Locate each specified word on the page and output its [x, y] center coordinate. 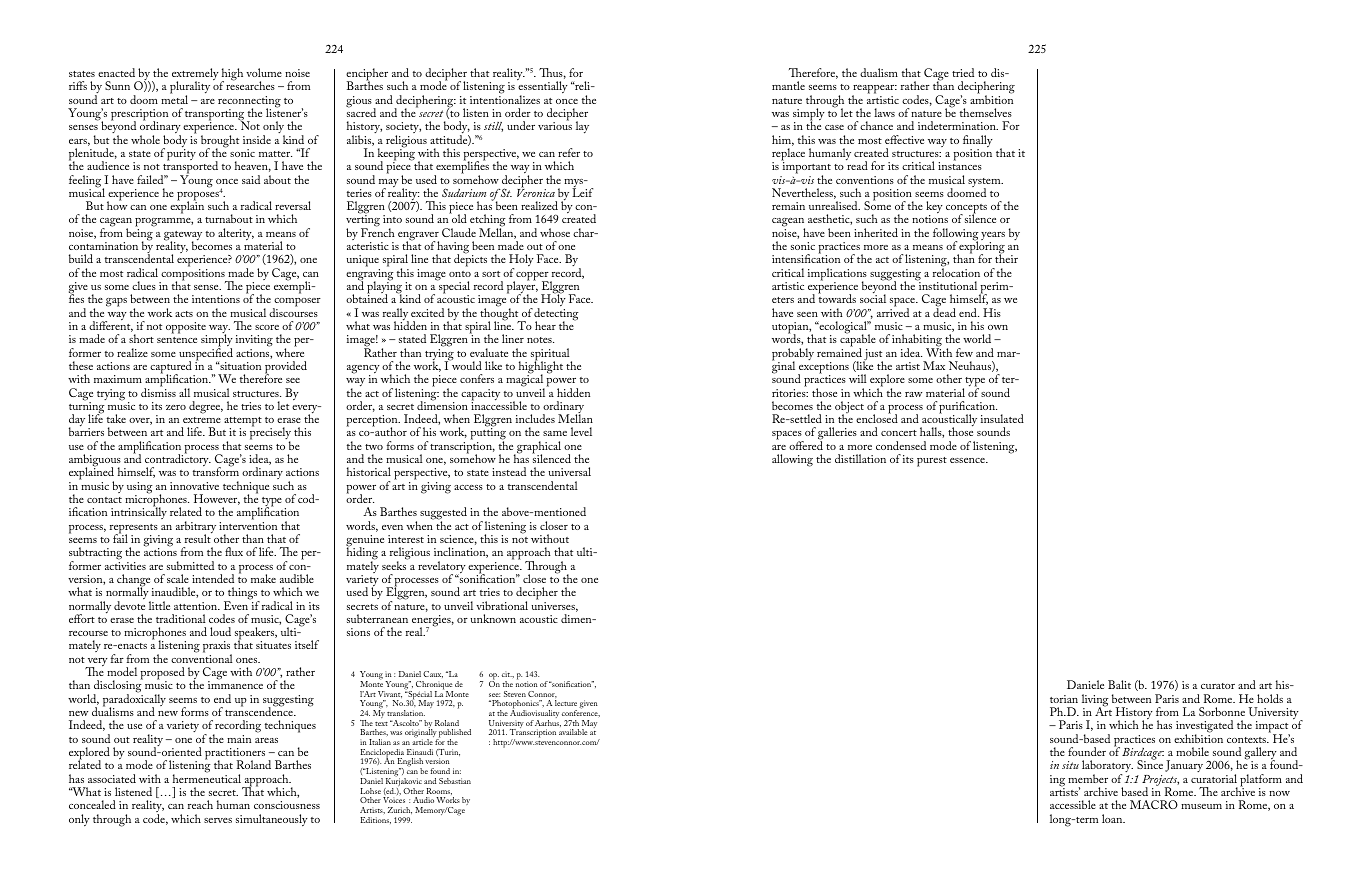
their [1006, 258]
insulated [1002, 418]
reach [200, 804]
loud [220, 631]
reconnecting [249, 103]
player [522, 287]
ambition [991, 98]
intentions [216, 299]
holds [1270, 698]
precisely [270, 434]
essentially [543, 89]
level [581, 431]
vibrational [502, 605]
